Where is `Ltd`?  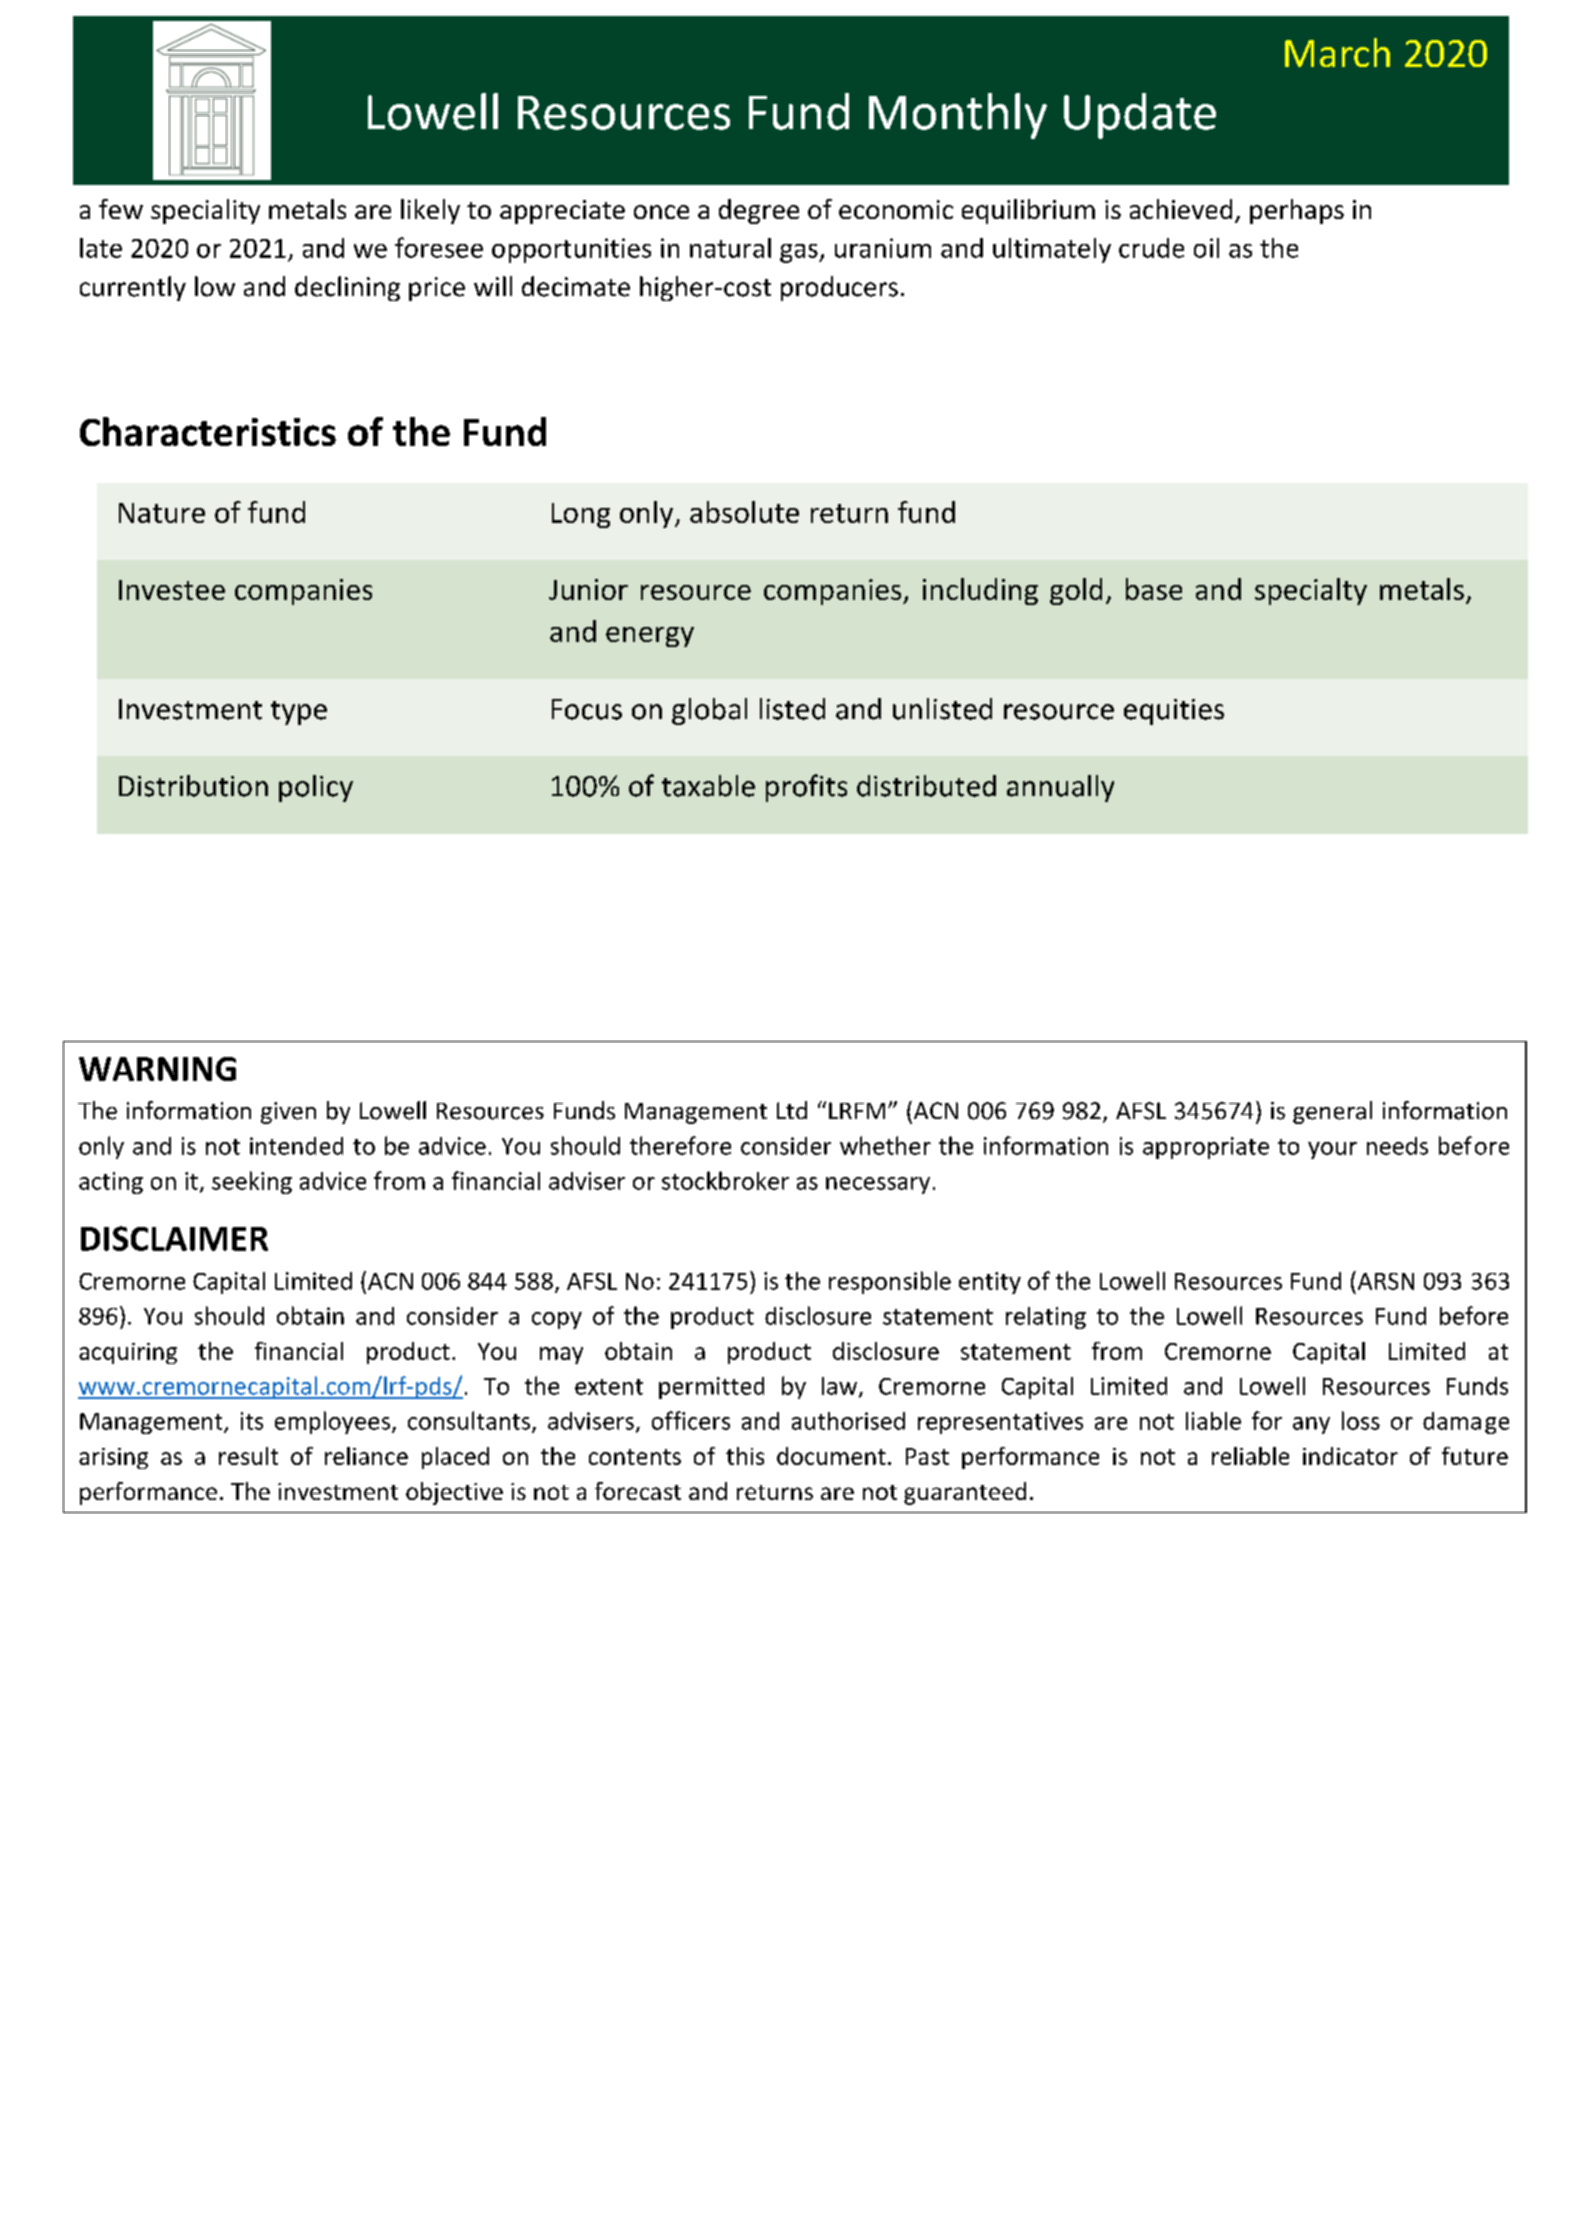 Ltd is located at coordinates (792, 1110).
